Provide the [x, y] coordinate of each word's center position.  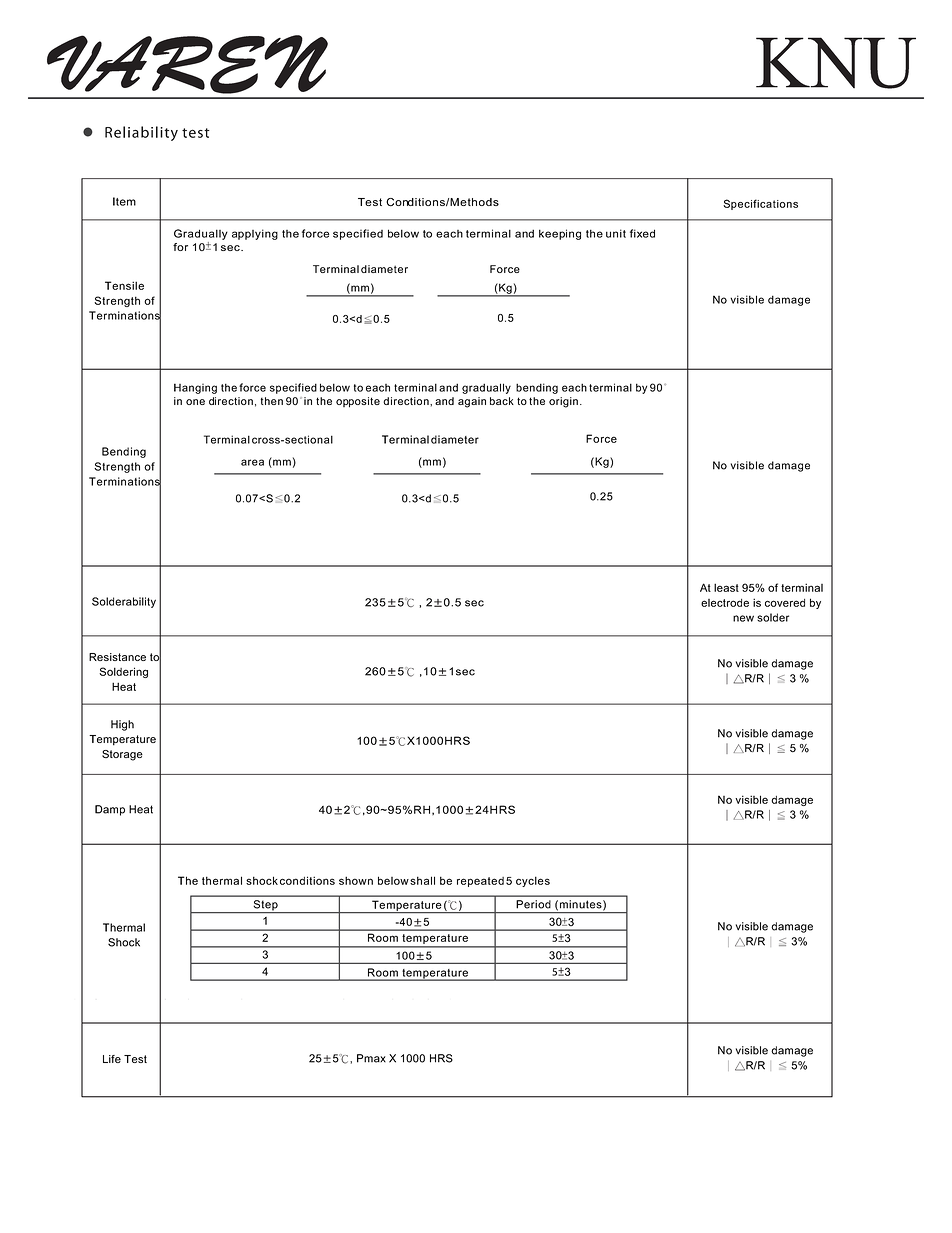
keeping [560, 234]
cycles [533, 881]
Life [112, 1059]
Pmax [371, 1058]
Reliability [141, 133]
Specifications [760, 204]
